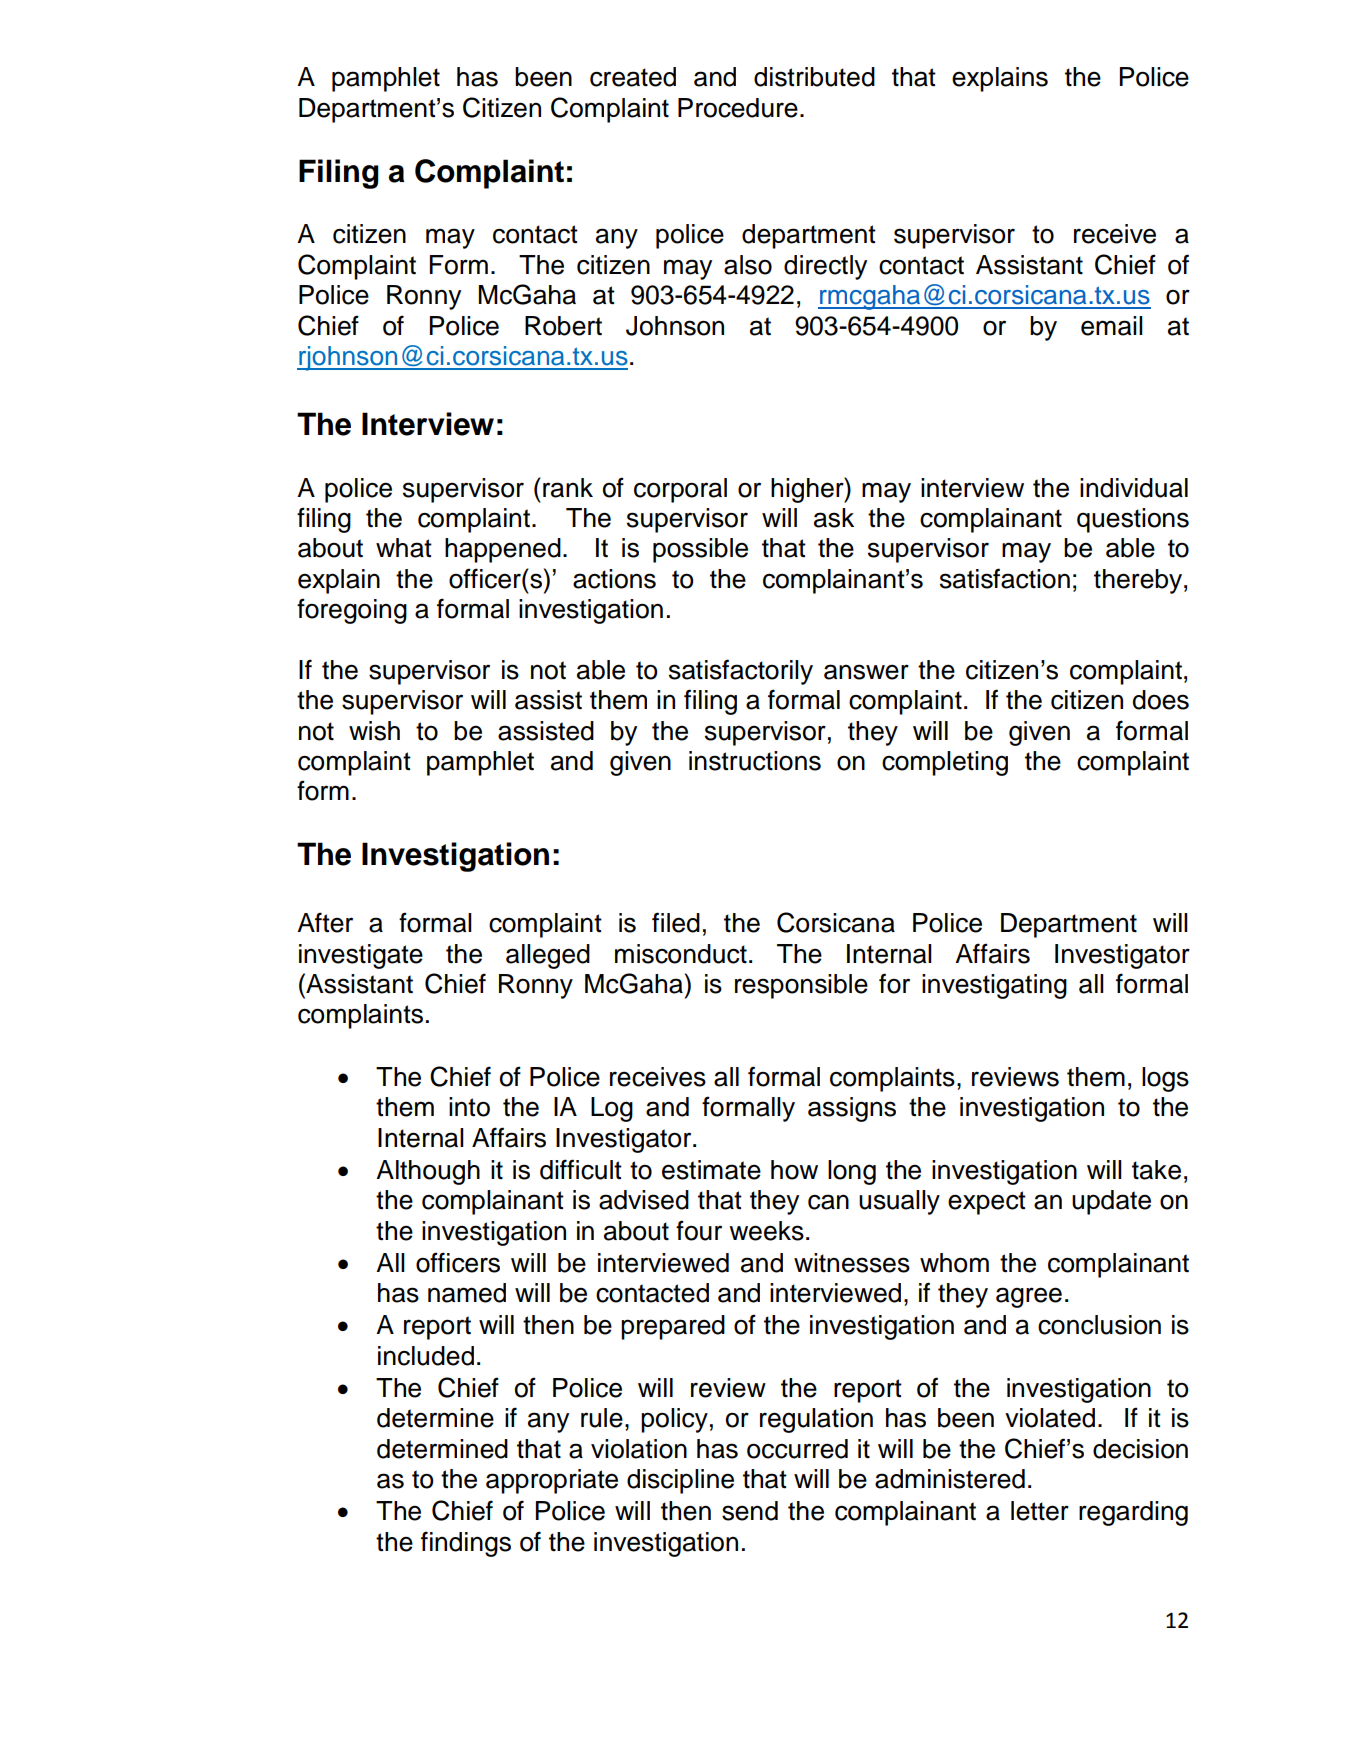 This screenshot has width=1348, height=1744. I want to click on completing, so click(945, 763).
